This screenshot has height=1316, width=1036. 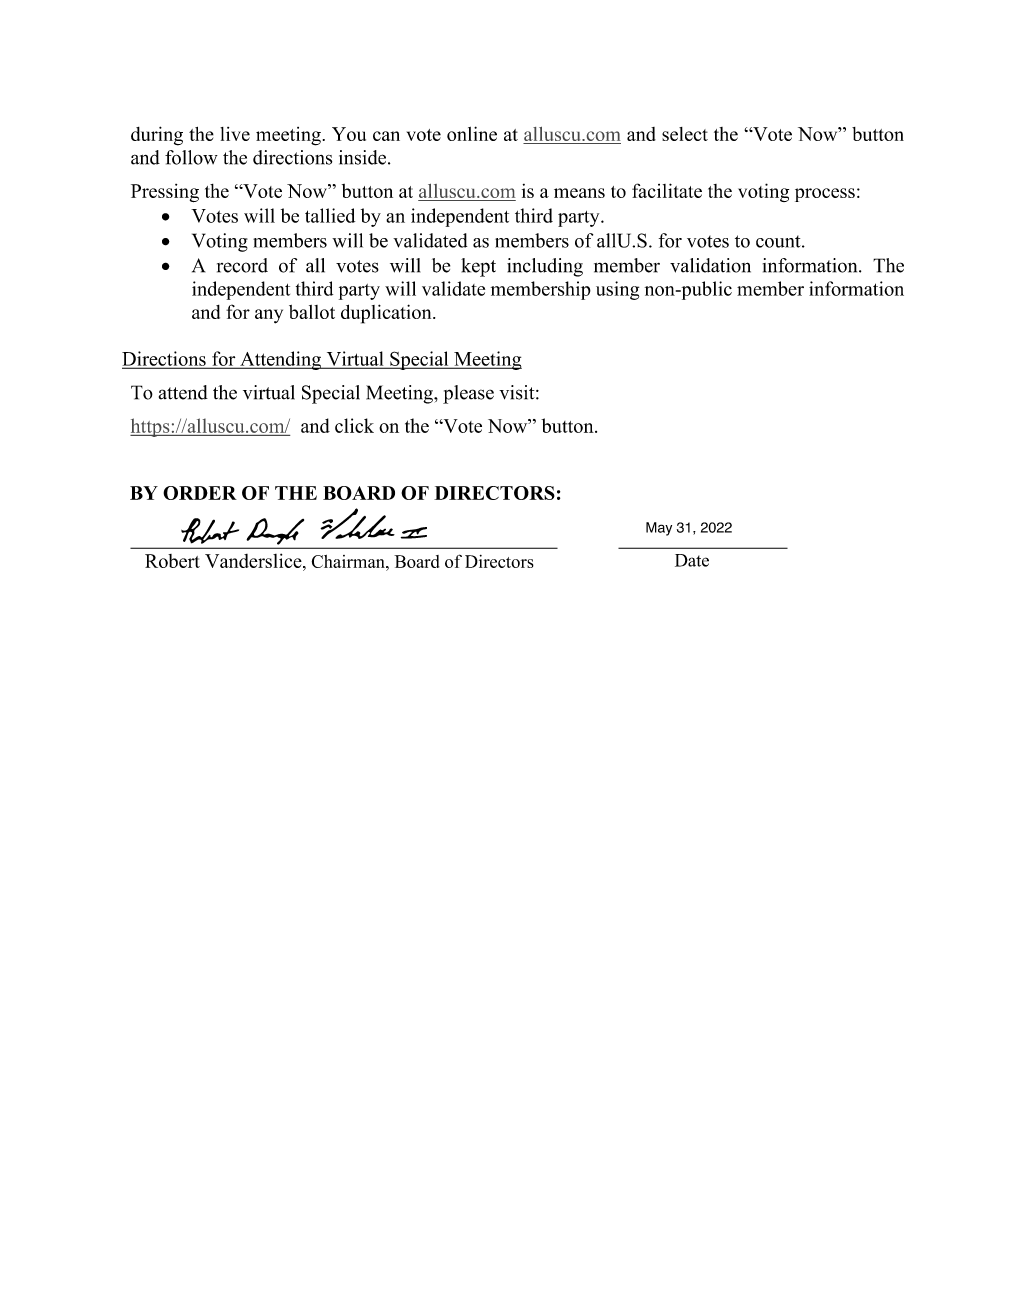 What do you see at coordinates (269, 316) in the screenshot?
I see `any` at bounding box center [269, 316].
